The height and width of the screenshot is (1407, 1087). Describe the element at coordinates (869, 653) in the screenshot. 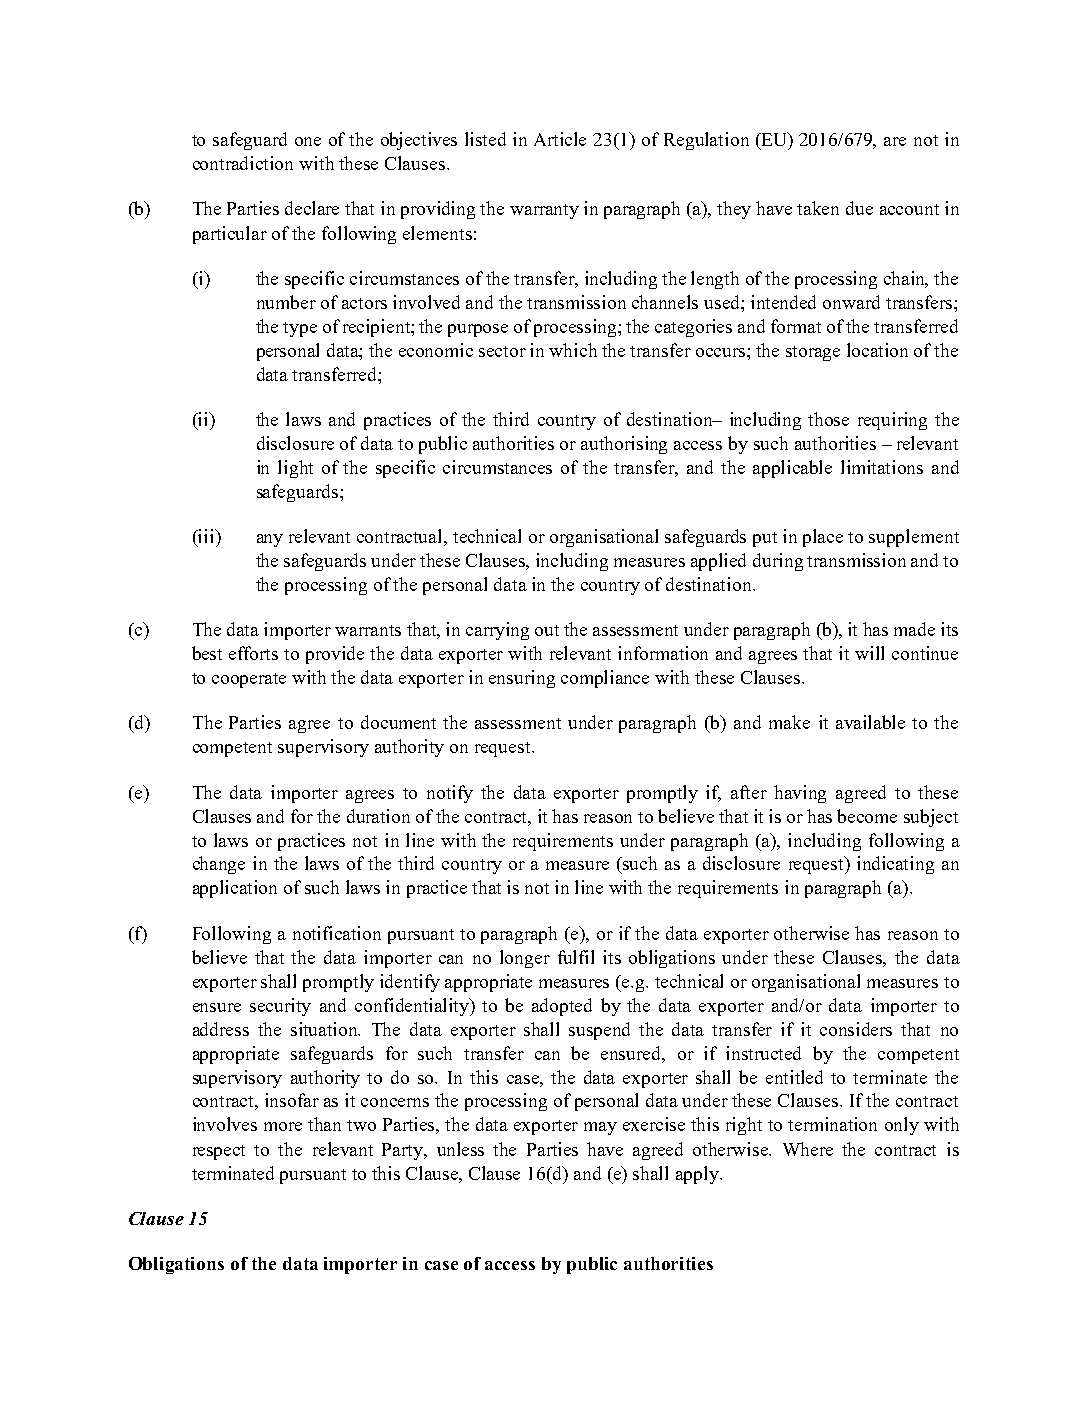

I see `will` at that location.
